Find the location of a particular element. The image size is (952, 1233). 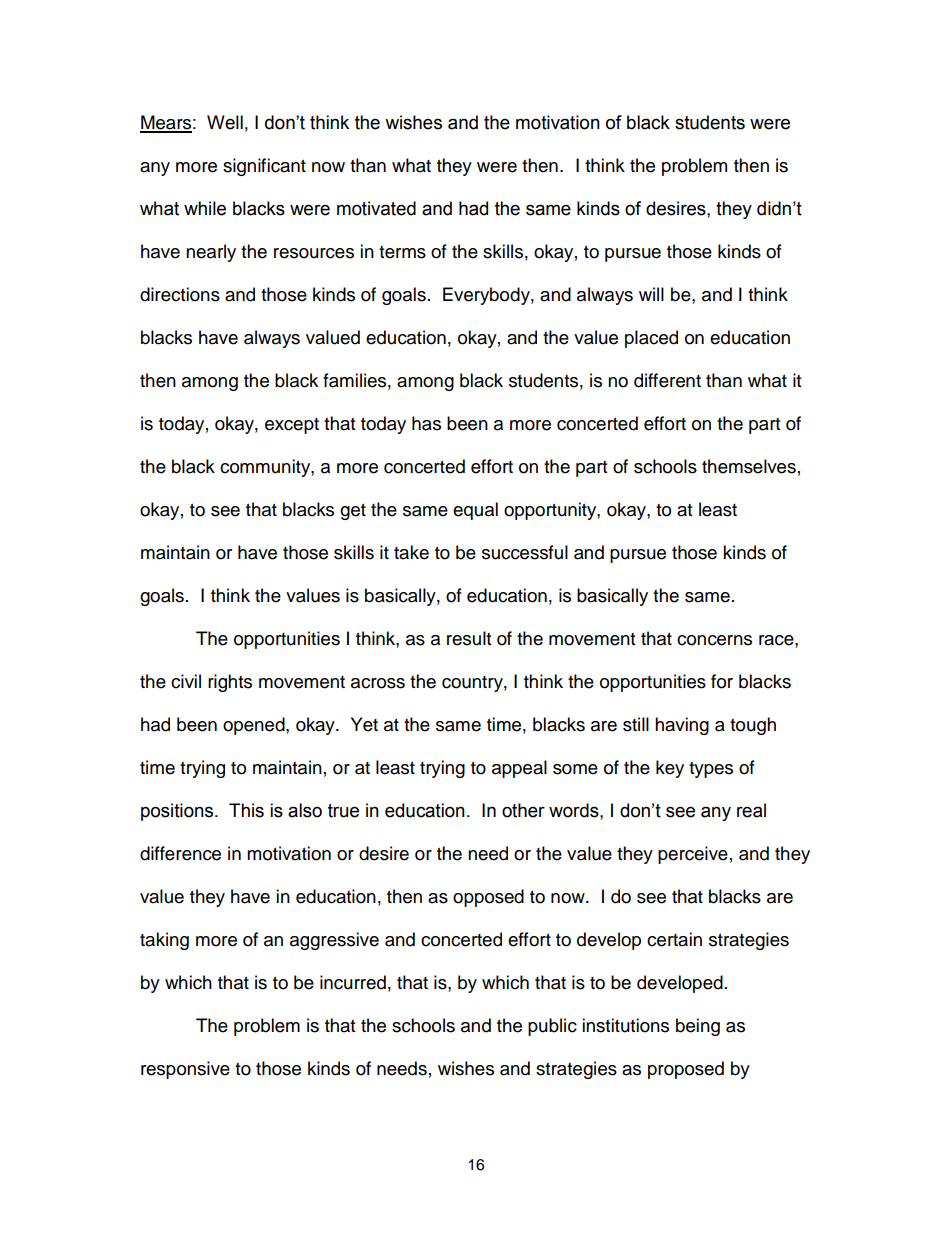

responsive is located at coordinates (185, 1070).
